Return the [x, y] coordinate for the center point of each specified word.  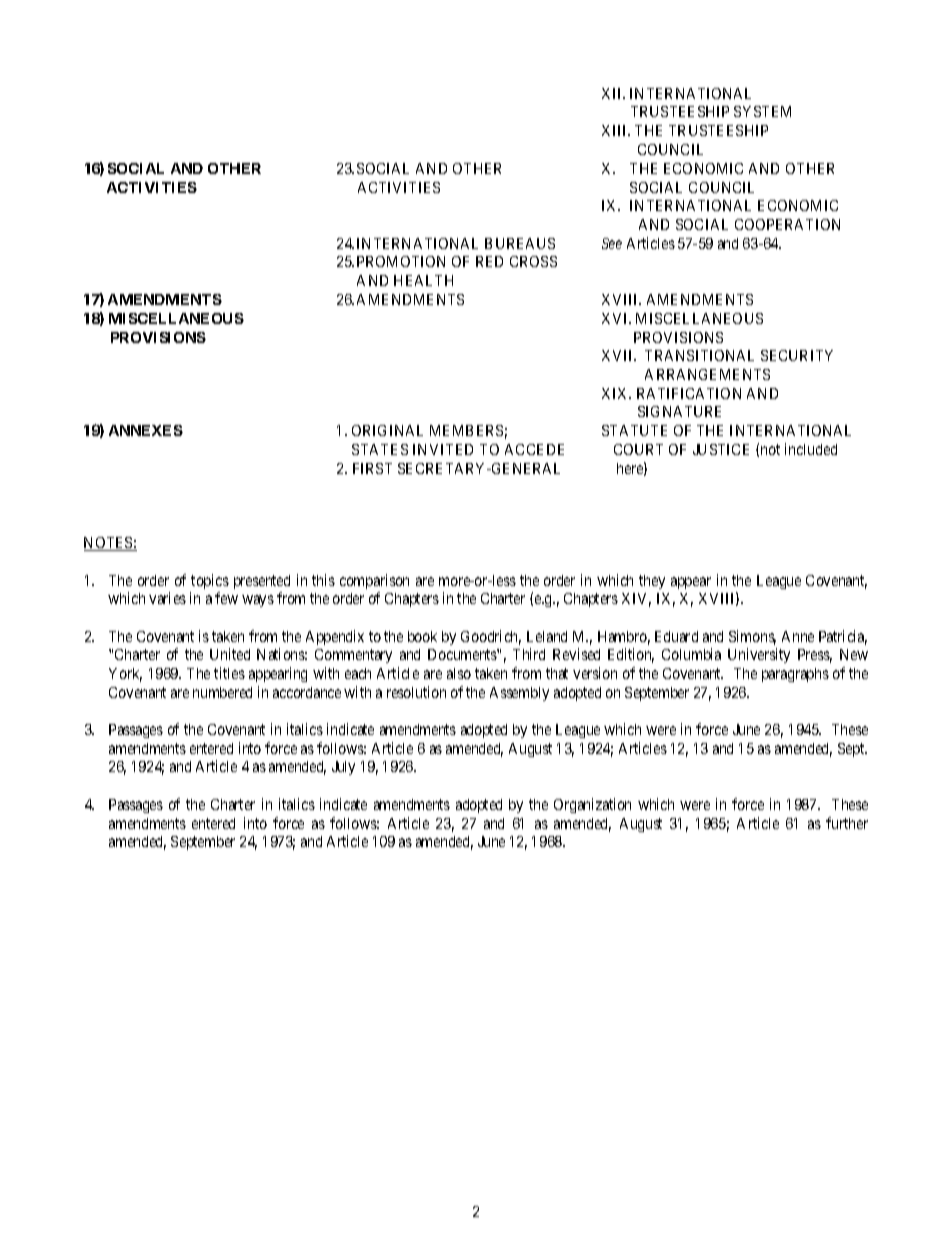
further [847, 823]
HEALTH [423, 280]
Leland [547, 636]
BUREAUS [520, 243]
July [343, 768]
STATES [380, 449]
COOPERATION [787, 224]
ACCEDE [534, 449]
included [811, 449]
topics [210, 581]
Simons [752, 637]
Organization [592, 805]
